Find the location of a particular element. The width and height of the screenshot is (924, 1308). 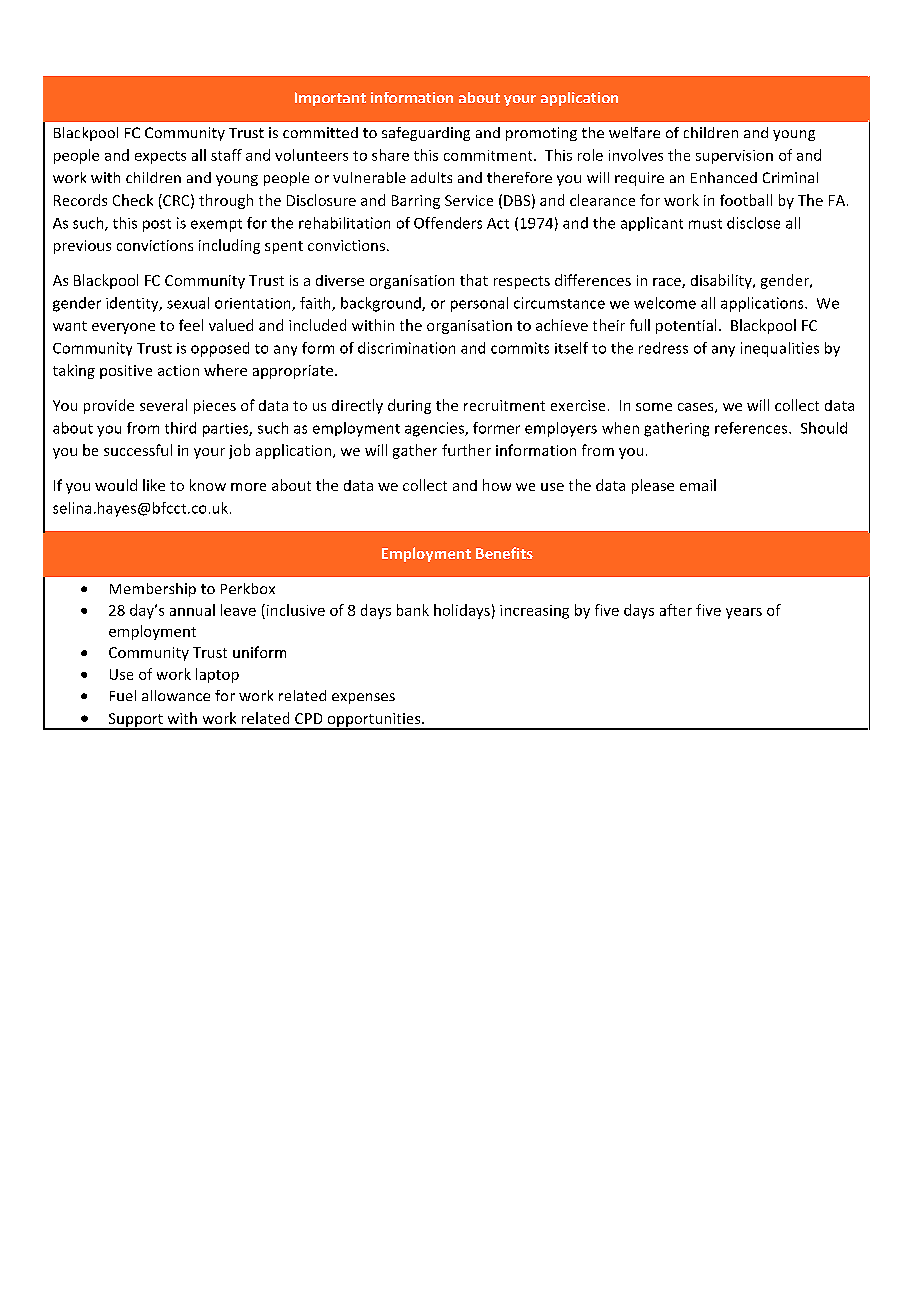

inequalities is located at coordinates (780, 349).
